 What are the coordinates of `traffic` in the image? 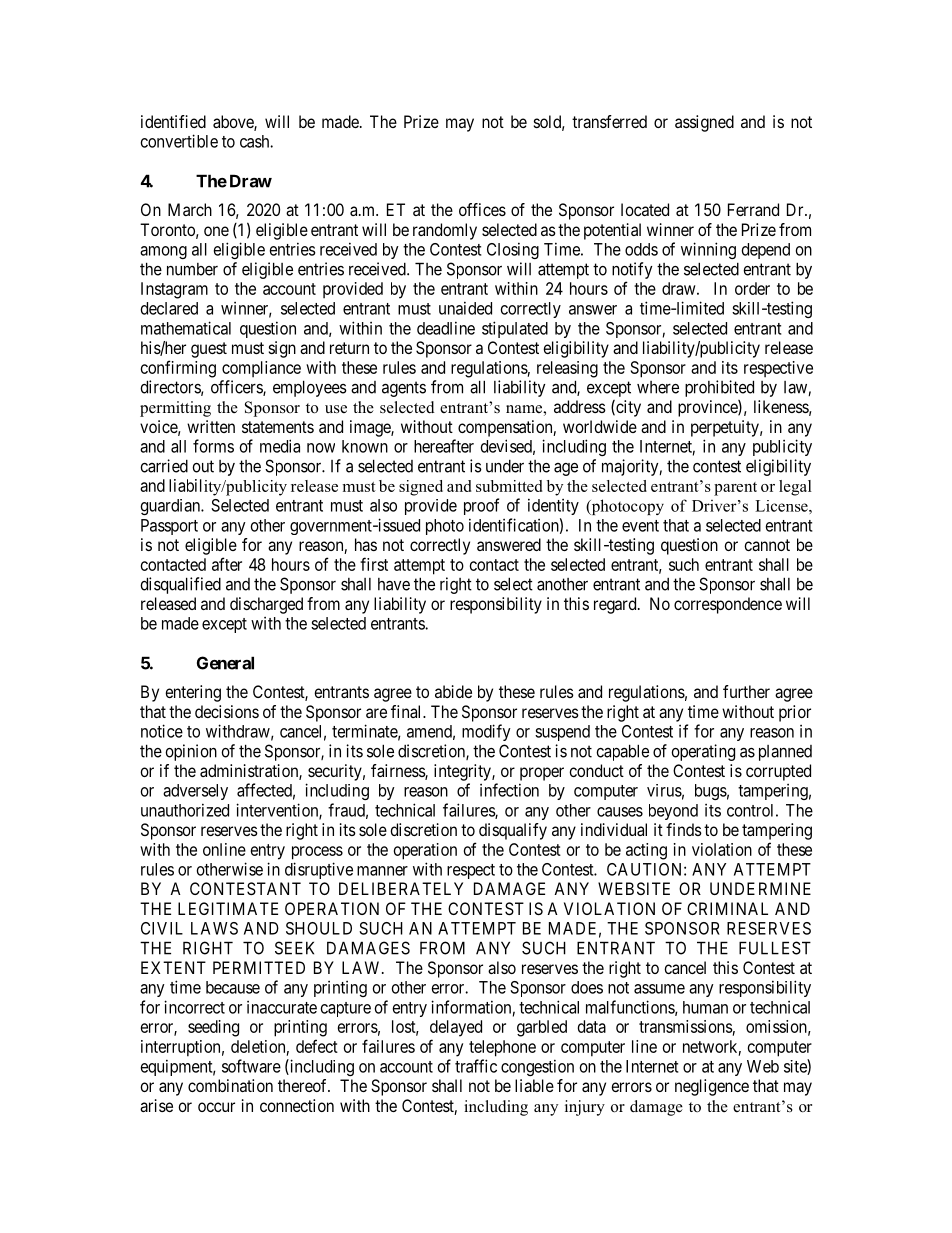 It's located at (476, 1066).
